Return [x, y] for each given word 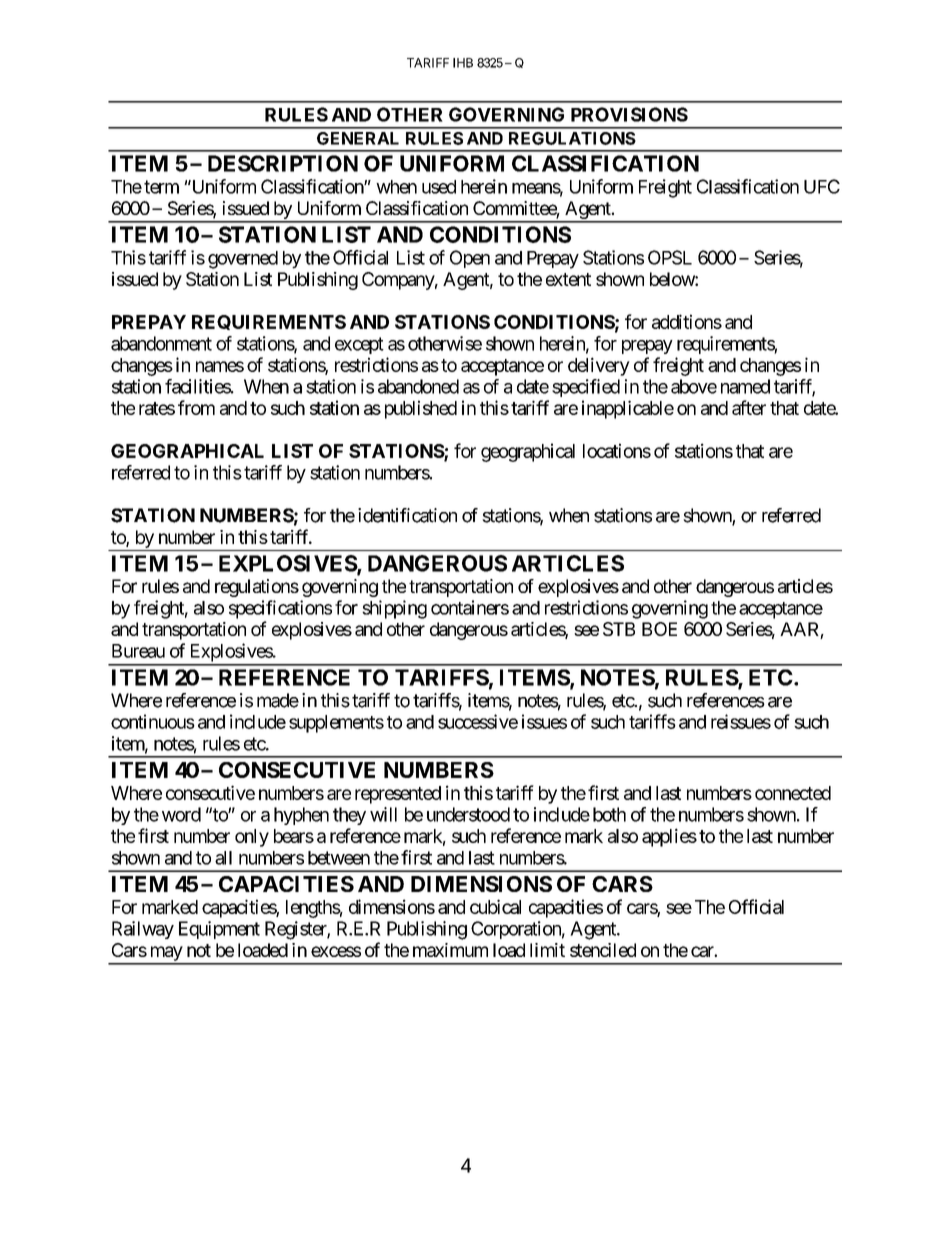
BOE [659, 629]
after [749, 407]
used [439, 187]
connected [793, 793]
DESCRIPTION [283, 163]
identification [407, 515]
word [181, 814]
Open [470, 259]
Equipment [219, 930]
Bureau [138, 651]
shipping [394, 609]
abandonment [161, 343]
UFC [822, 186]
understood [468, 814]
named [745, 386]
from [196, 407]
